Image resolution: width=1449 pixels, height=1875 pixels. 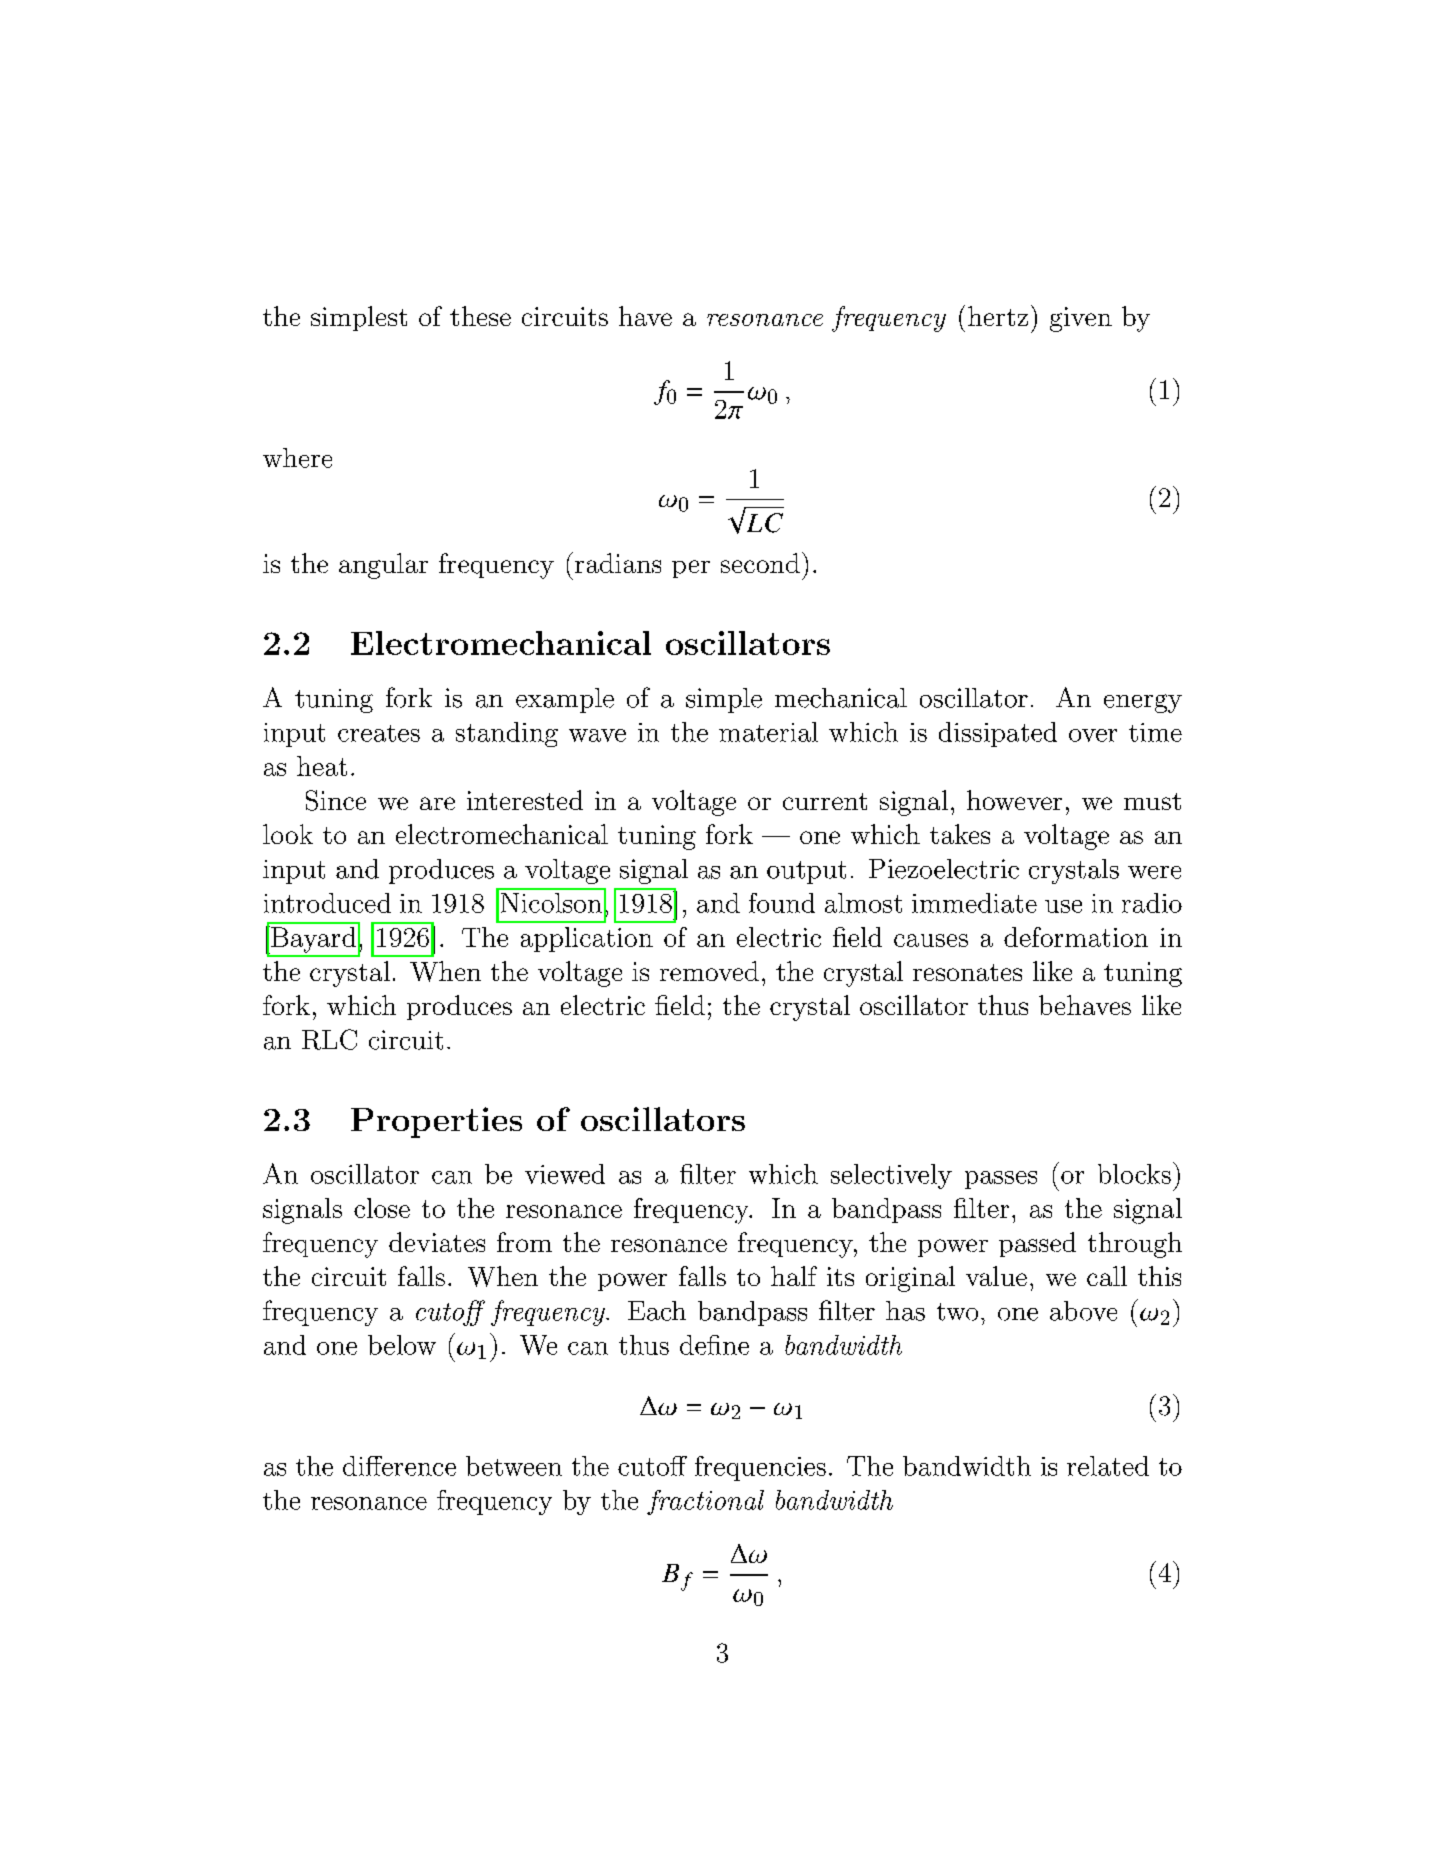 I want to click on difference, so click(x=399, y=1466).
